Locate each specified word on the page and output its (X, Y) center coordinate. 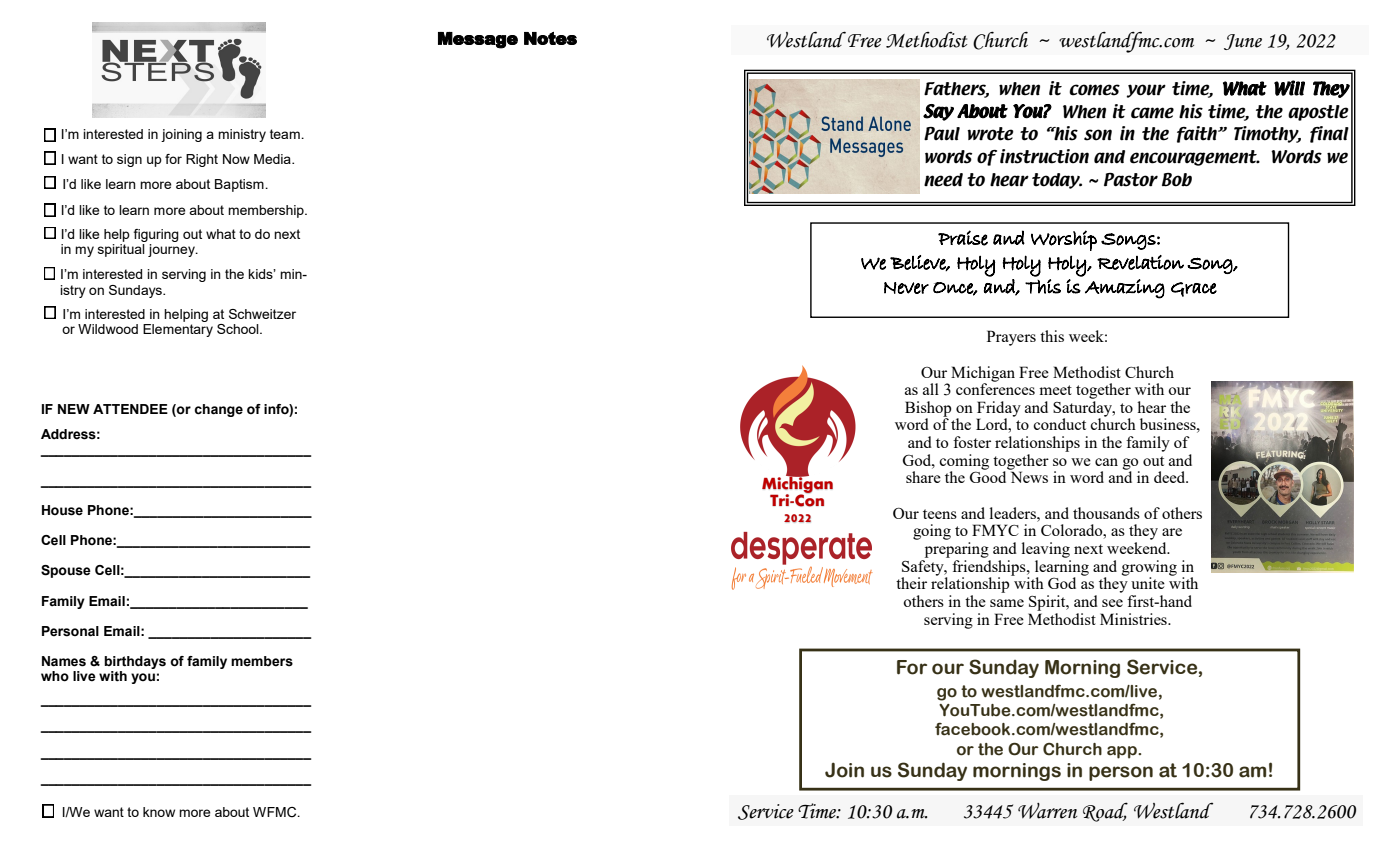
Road (1105, 812)
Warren (1047, 811)
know (159, 812)
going (932, 532)
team (286, 134)
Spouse (66, 571)
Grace (1194, 289)
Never (906, 288)
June (1243, 42)
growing (1149, 569)
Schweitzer (262, 314)
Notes (550, 38)
